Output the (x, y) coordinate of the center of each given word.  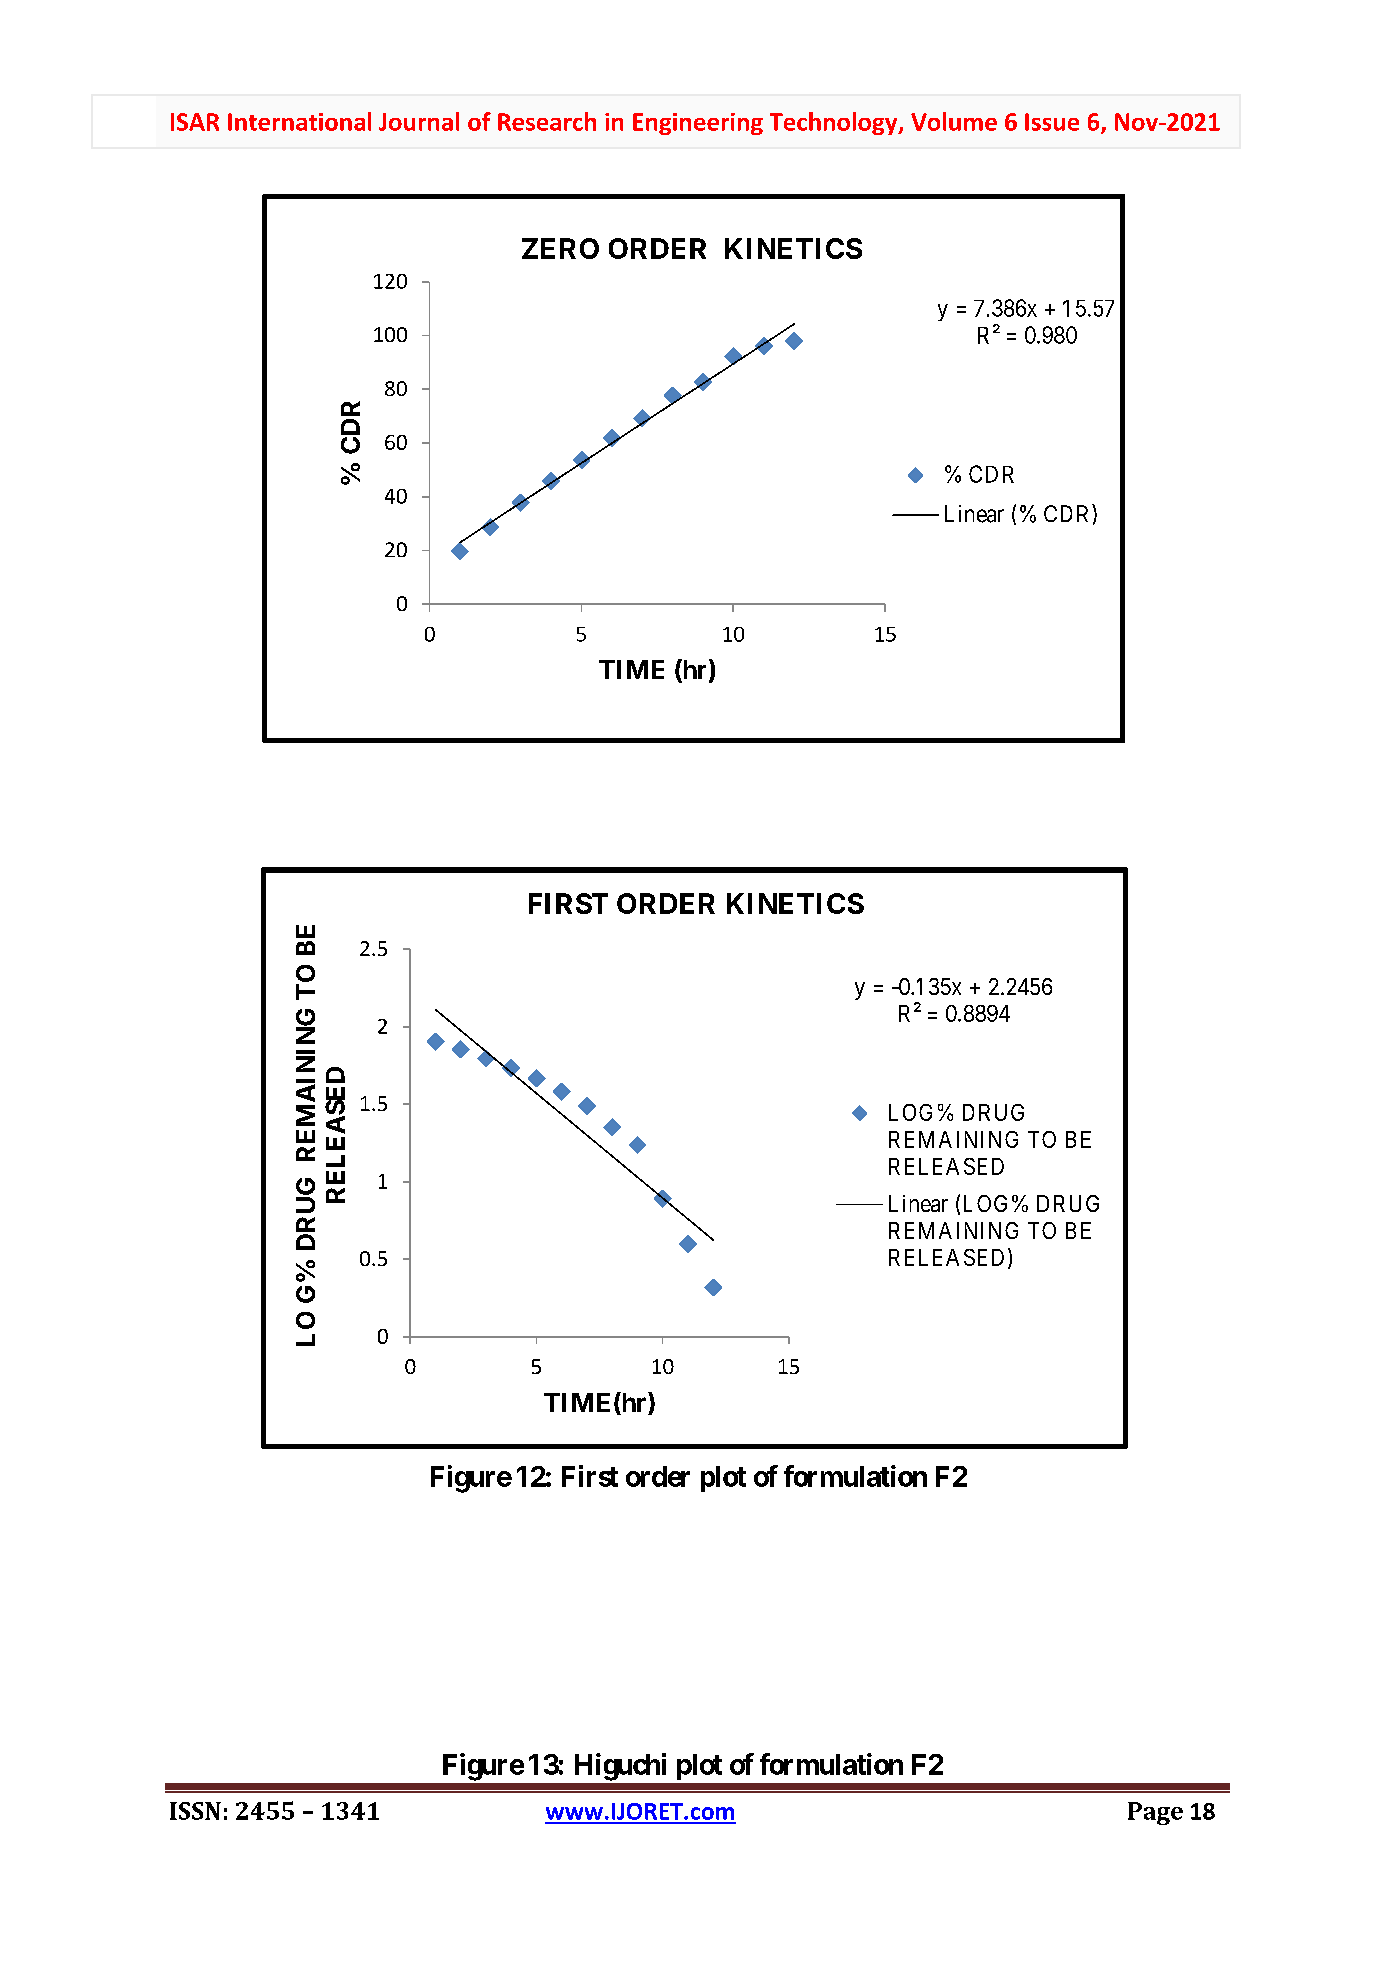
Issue (1052, 122)
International (299, 121)
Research (547, 121)
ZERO (560, 248)
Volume (954, 121)
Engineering (698, 124)
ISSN (195, 1811)
